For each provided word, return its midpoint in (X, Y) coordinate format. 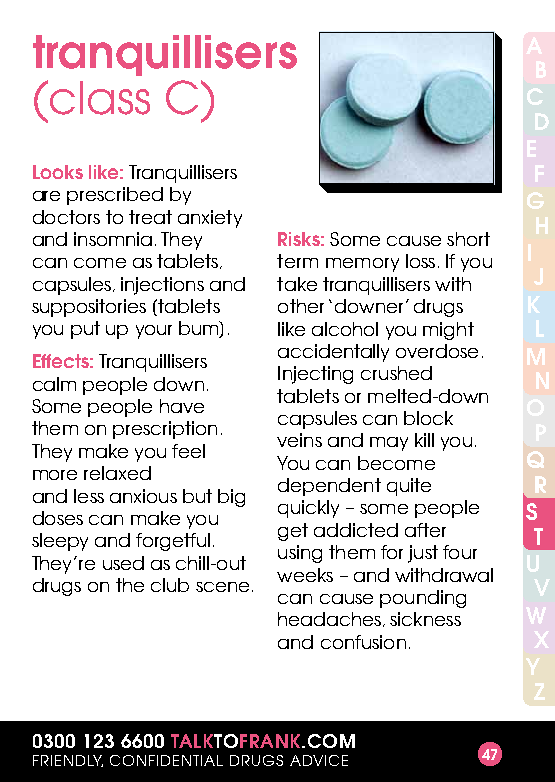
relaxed (117, 473)
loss (420, 261)
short (468, 239)
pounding (423, 599)
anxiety (210, 219)
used (123, 563)
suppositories (89, 308)
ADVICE (319, 760)
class (100, 98)
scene (222, 587)
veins (299, 440)
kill (424, 440)
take (297, 284)
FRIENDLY (68, 761)
